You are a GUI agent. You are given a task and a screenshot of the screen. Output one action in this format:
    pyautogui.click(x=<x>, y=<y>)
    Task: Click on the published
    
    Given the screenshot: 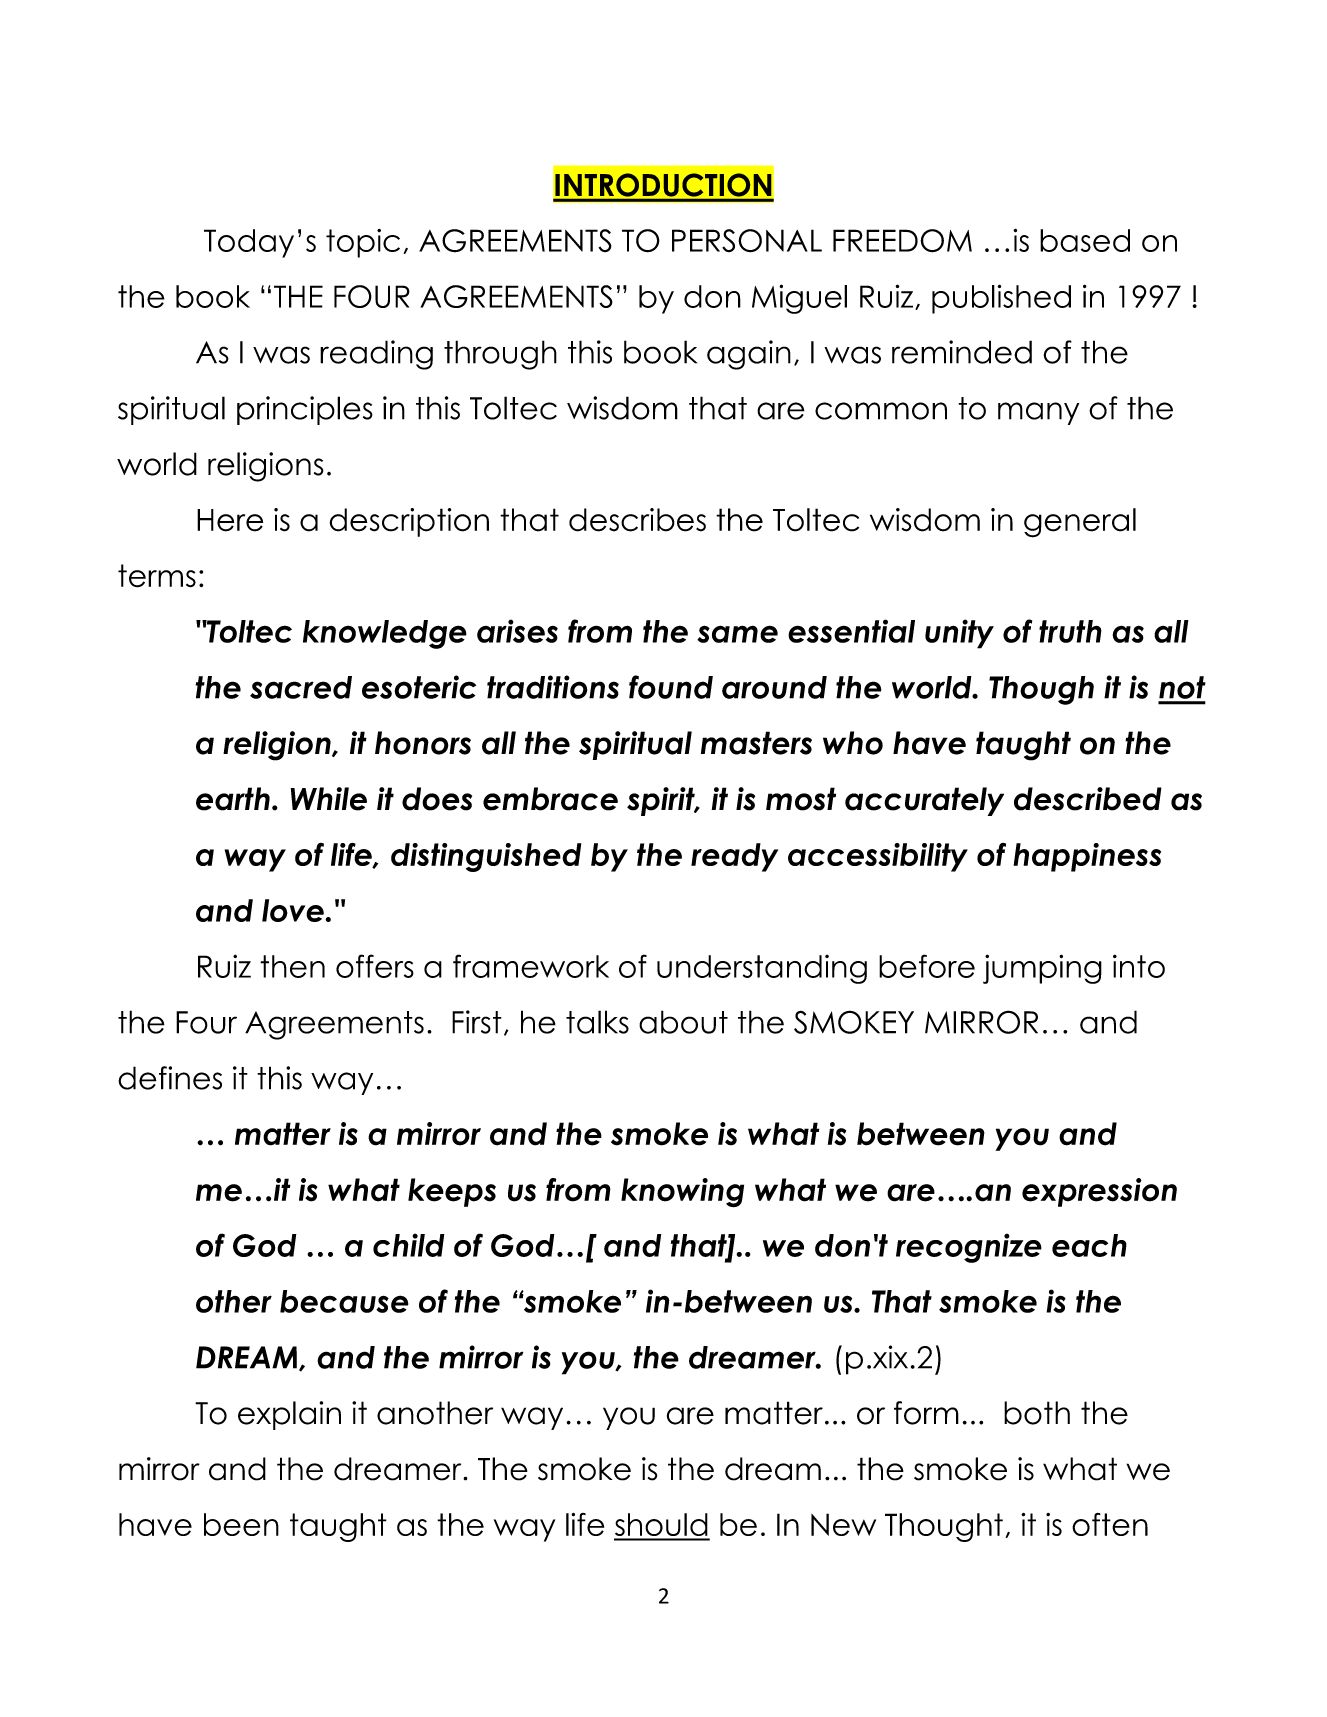 What is the action you would take?
    pyautogui.click(x=1001, y=299)
